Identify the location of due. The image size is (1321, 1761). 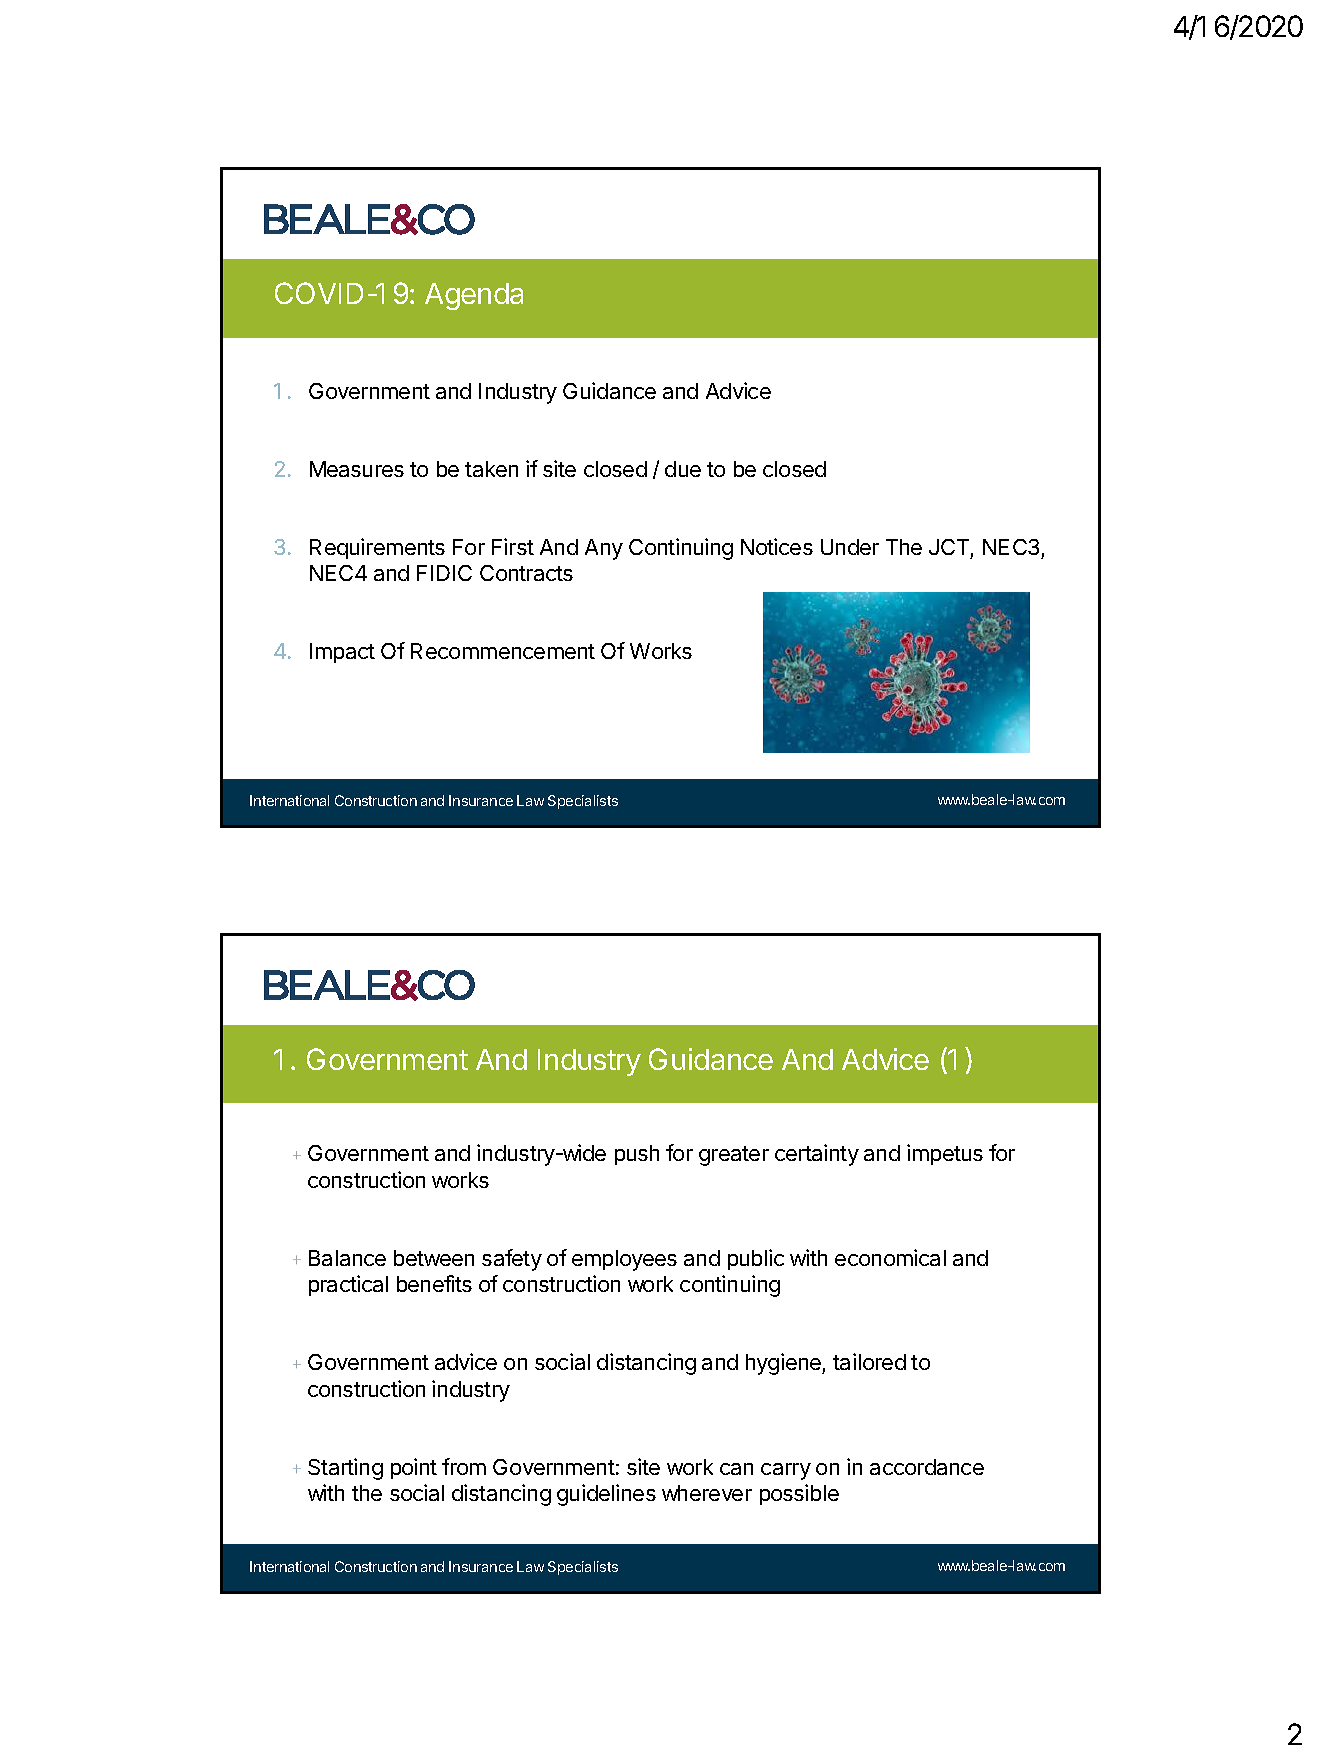
(683, 469).
